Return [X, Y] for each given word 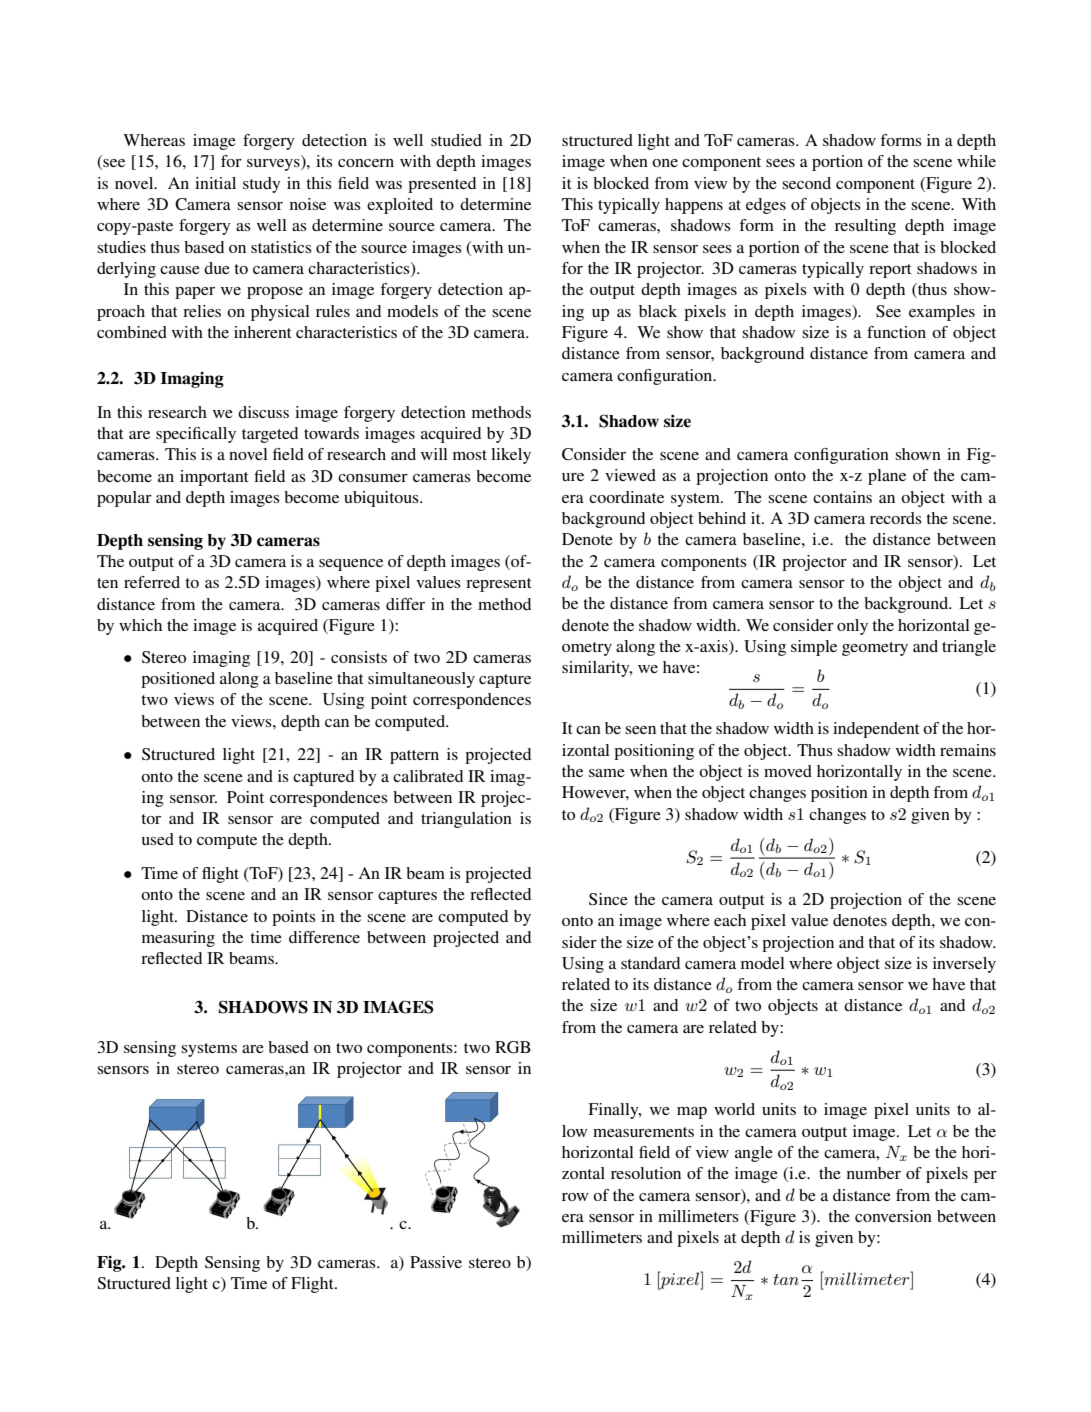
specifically [196, 435]
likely [511, 456]
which [140, 625]
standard [650, 963]
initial [215, 183]
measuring [178, 939]
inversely [964, 965]
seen [640, 730]
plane [887, 477]
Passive [436, 1262]
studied [456, 140]
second [806, 183]
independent [876, 730]
